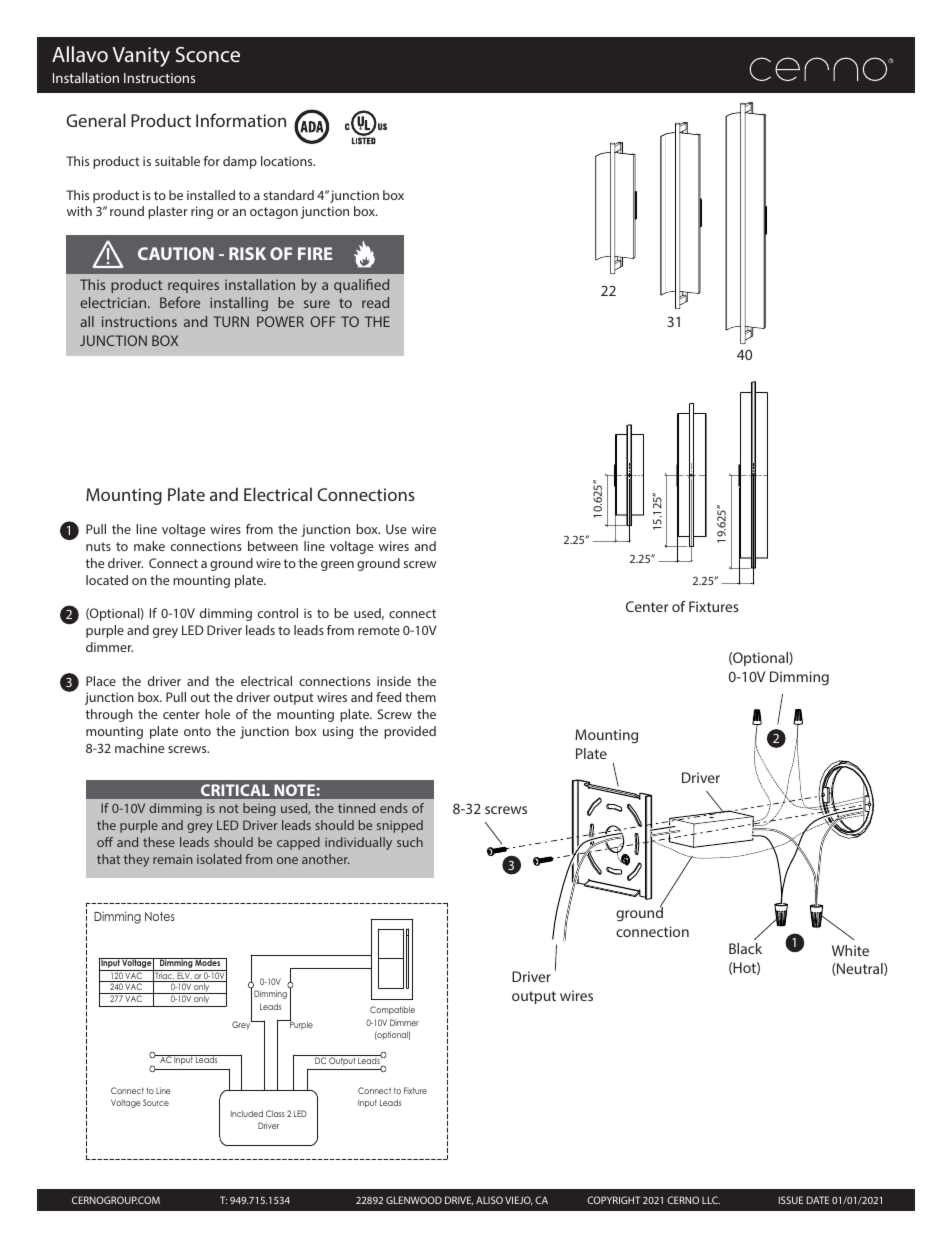  I want to click on Fixtures, so click(714, 606).
